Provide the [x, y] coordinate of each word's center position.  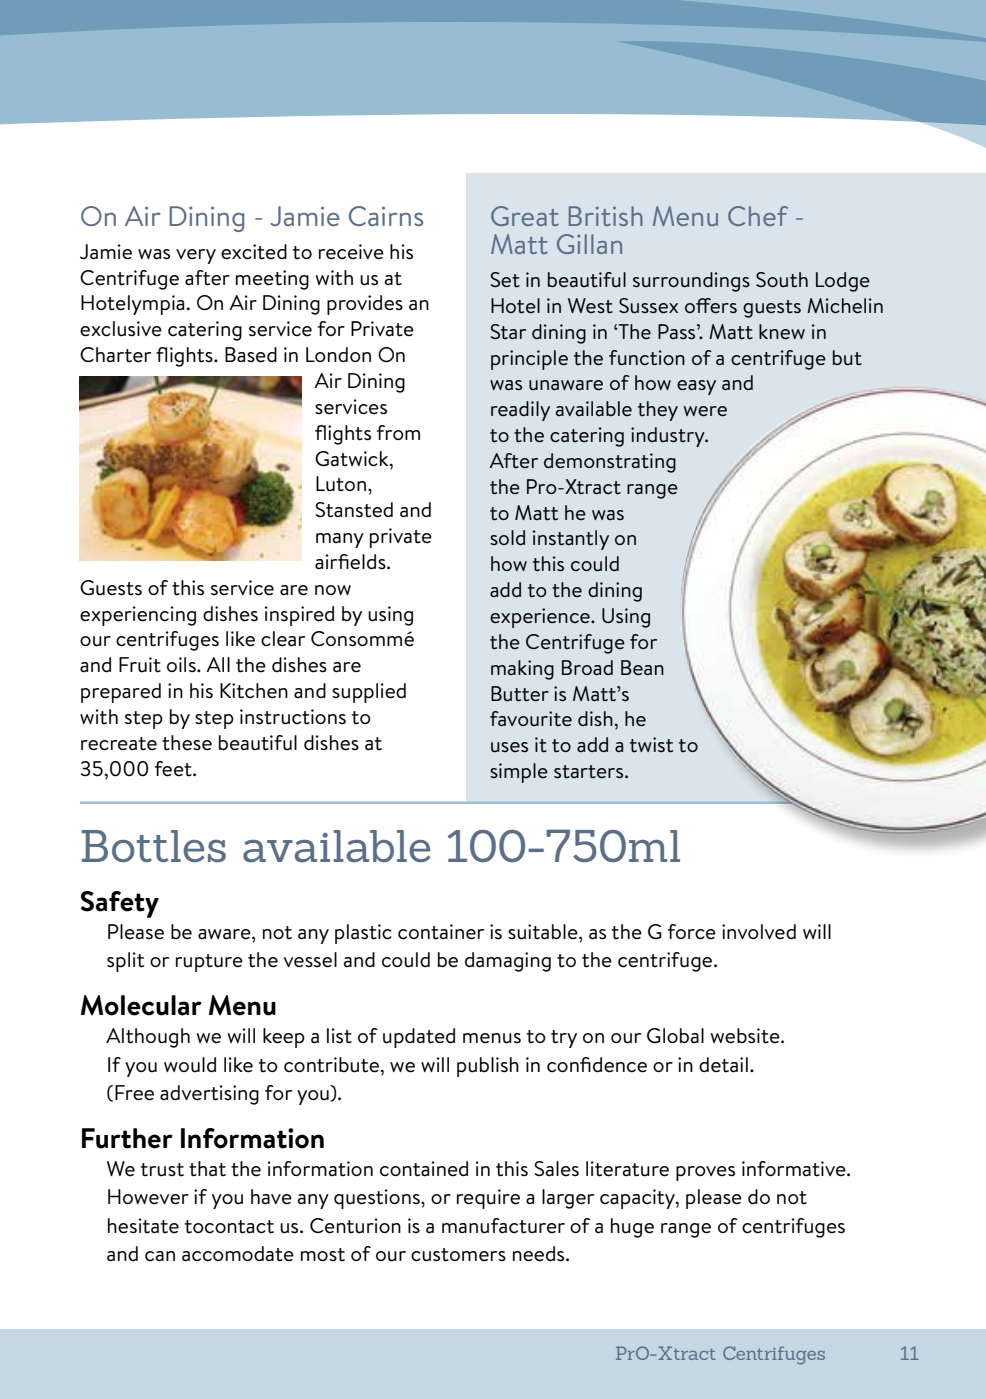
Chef [758, 216]
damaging [508, 962]
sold [507, 537]
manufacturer [503, 1226]
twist [651, 745]
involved [759, 932]
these [187, 743]
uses [509, 747]
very [196, 256]
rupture [209, 963]
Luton [341, 484]
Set [505, 280]
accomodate [238, 1254]
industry [669, 437]
